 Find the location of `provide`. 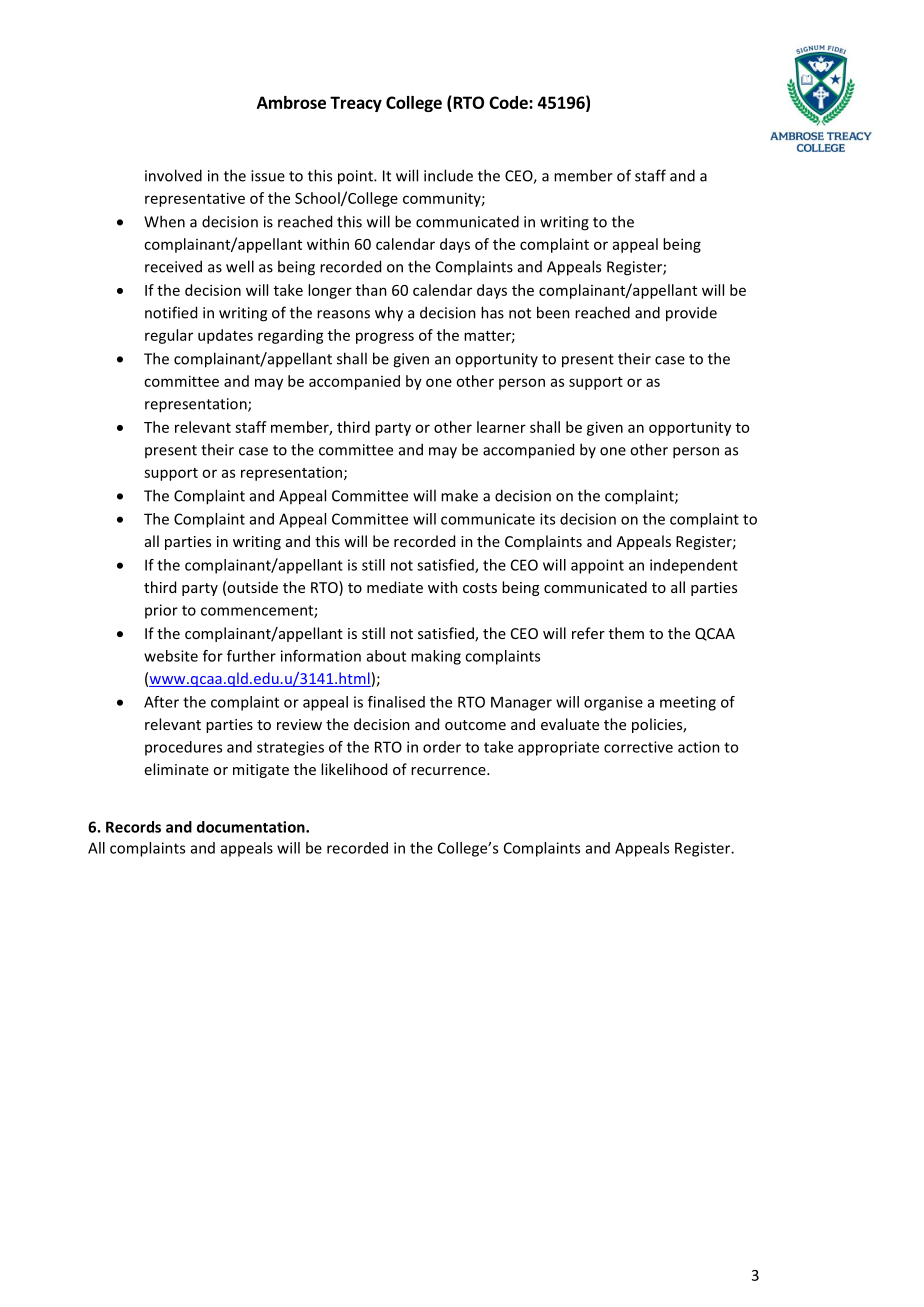

provide is located at coordinates (691, 314).
